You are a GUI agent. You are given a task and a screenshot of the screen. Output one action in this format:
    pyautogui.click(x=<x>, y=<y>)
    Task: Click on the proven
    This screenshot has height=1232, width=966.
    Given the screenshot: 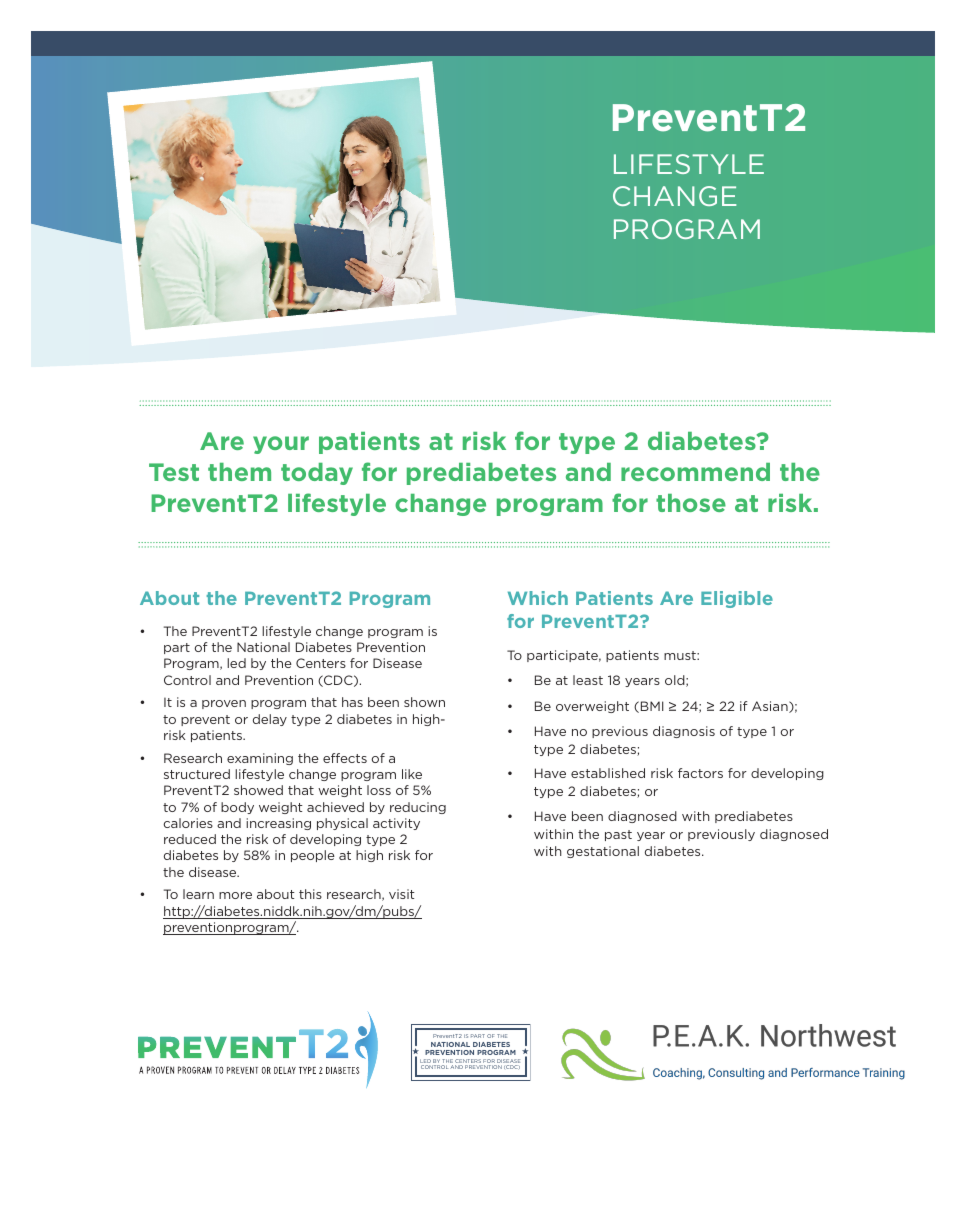 What is the action you would take?
    pyautogui.click(x=224, y=704)
